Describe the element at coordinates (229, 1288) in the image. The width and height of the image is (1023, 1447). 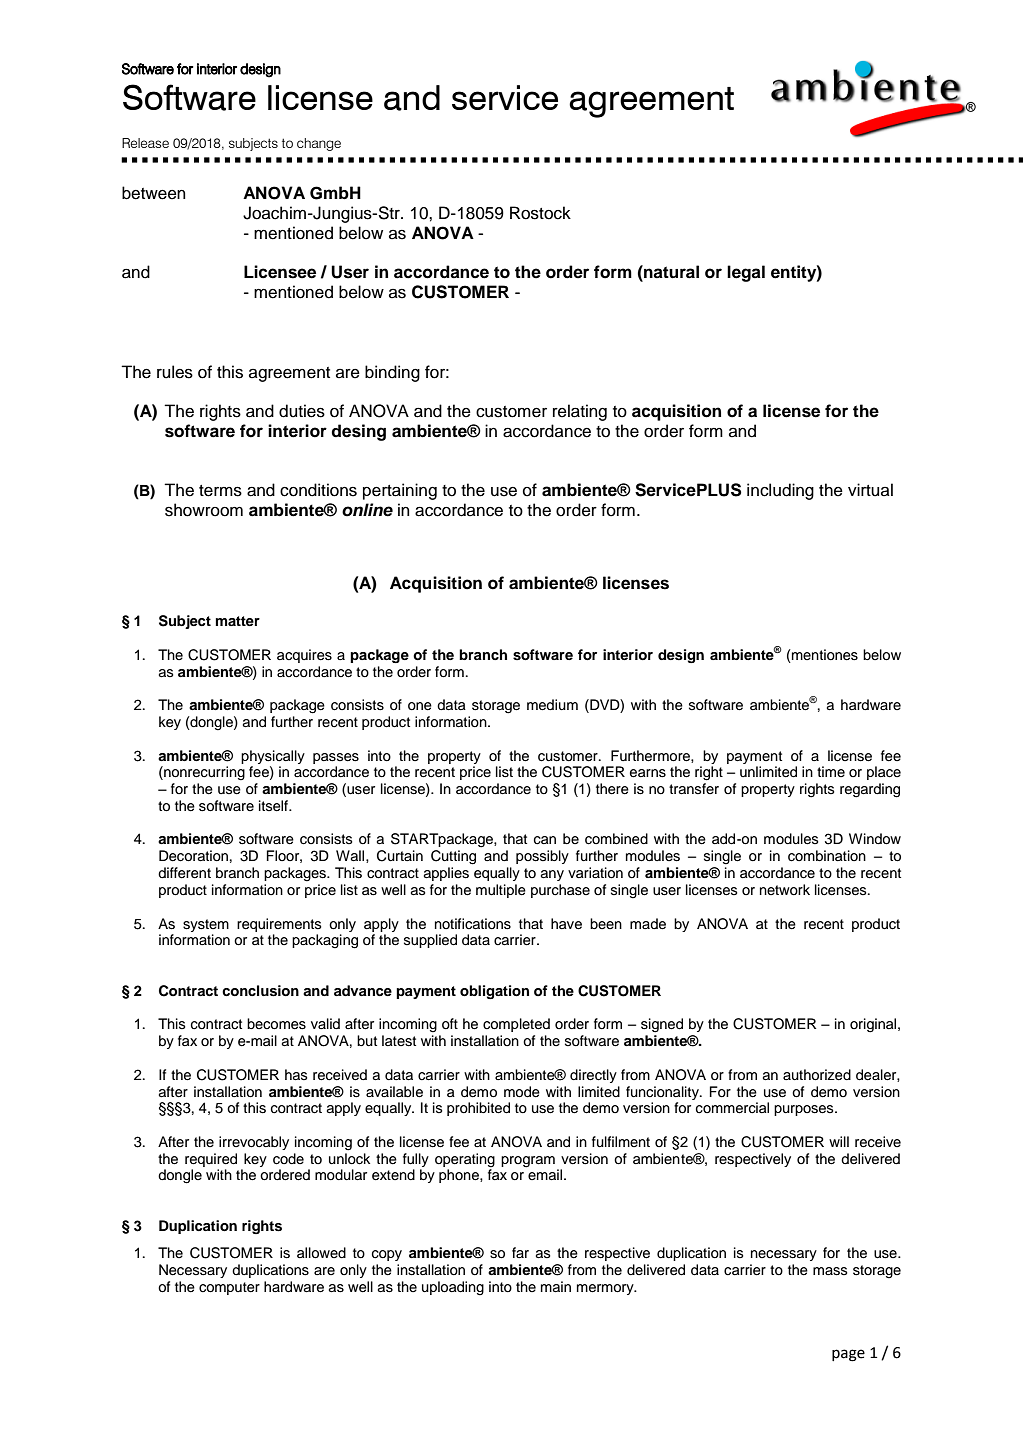
I see `computer` at that location.
